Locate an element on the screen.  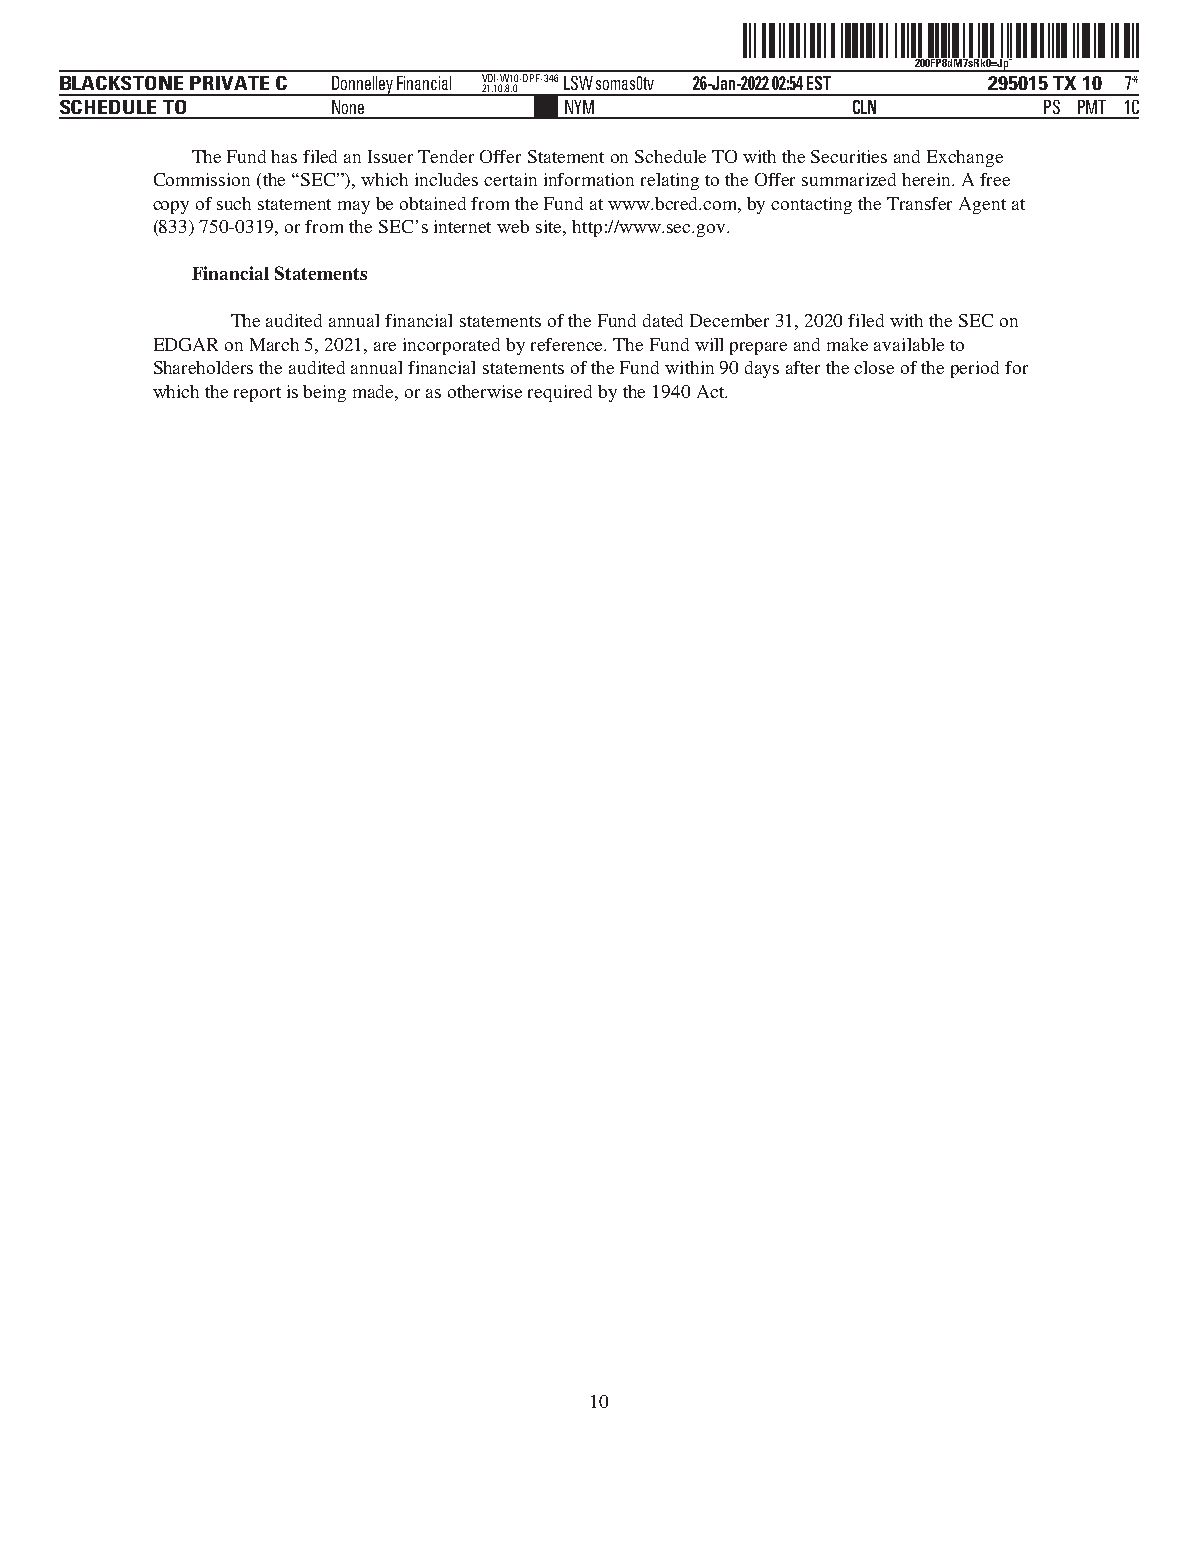
available is located at coordinates (909, 344).
